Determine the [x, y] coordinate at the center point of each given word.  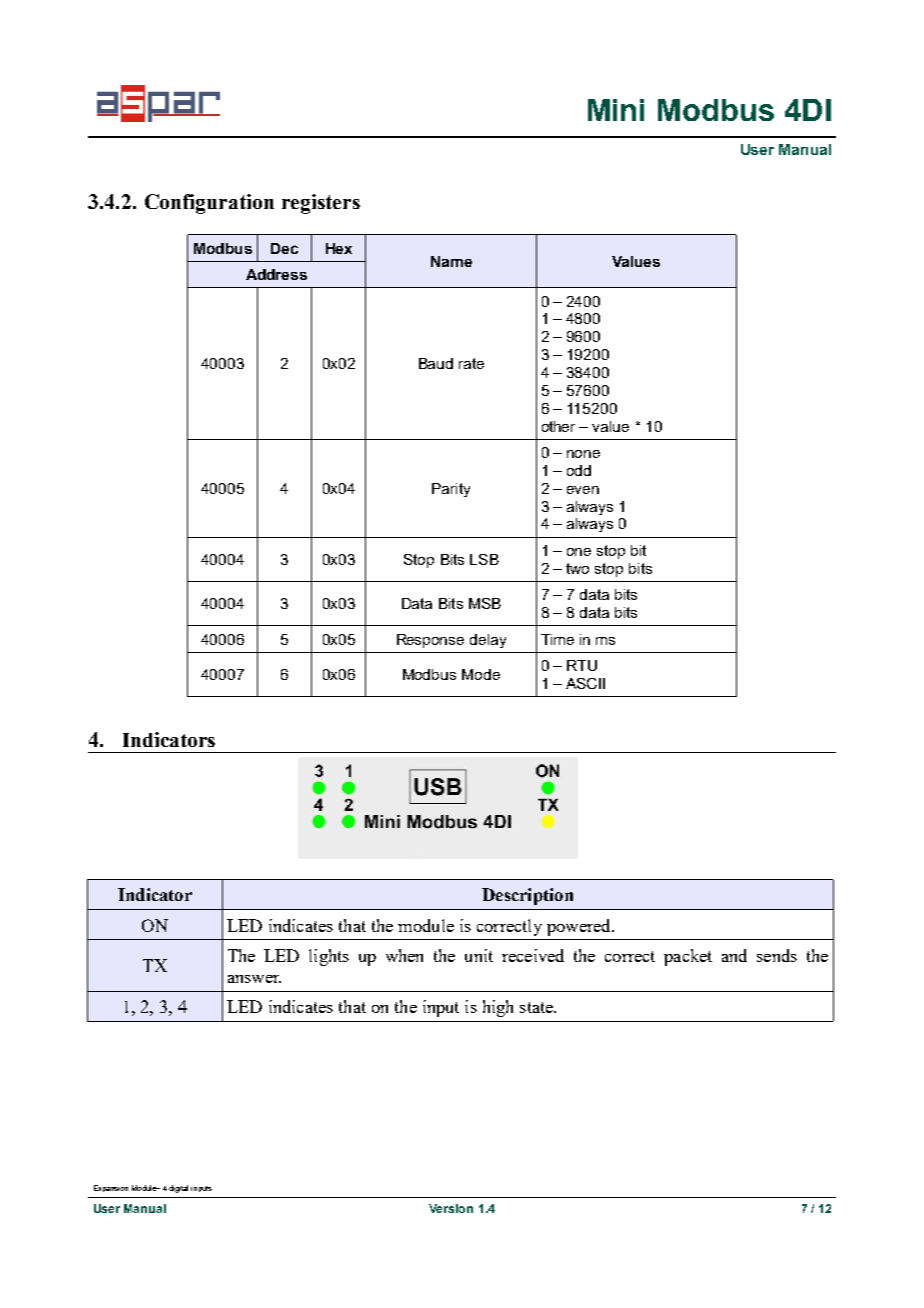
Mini [616, 110]
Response [430, 641]
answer [254, 979]
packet [688, 957]
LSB [484, 559]
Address [276, 274]
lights [329, 957]
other [558, 426]
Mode [481, 674]
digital [178, 1189]
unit [479, 955]
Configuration [209, 204]
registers [321, 204]
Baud [436, 363]
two [577, 568]
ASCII [585, 683]
